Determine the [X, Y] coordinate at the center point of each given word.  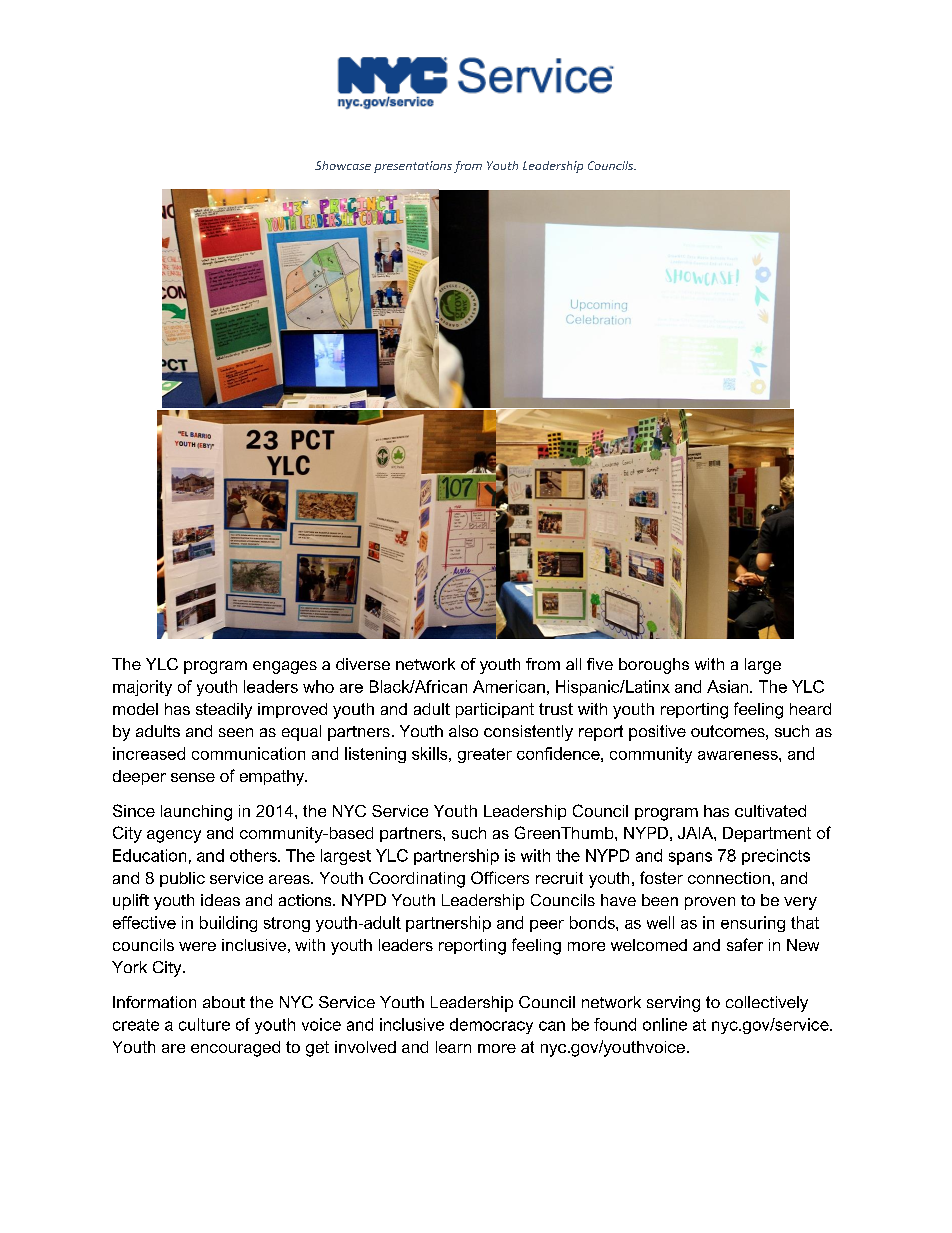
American [509, 686]
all [573, 664]
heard [810, 709]
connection [729, 878]
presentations [413, 167]
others [254, 855]
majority [142, 688]
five [600, 664]
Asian [729, 686]
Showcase [343, 165]
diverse [363, 664]
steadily [224, 711]
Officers [500, 877]
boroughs [654, 666]
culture [204, 1024]
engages [285, 667]
